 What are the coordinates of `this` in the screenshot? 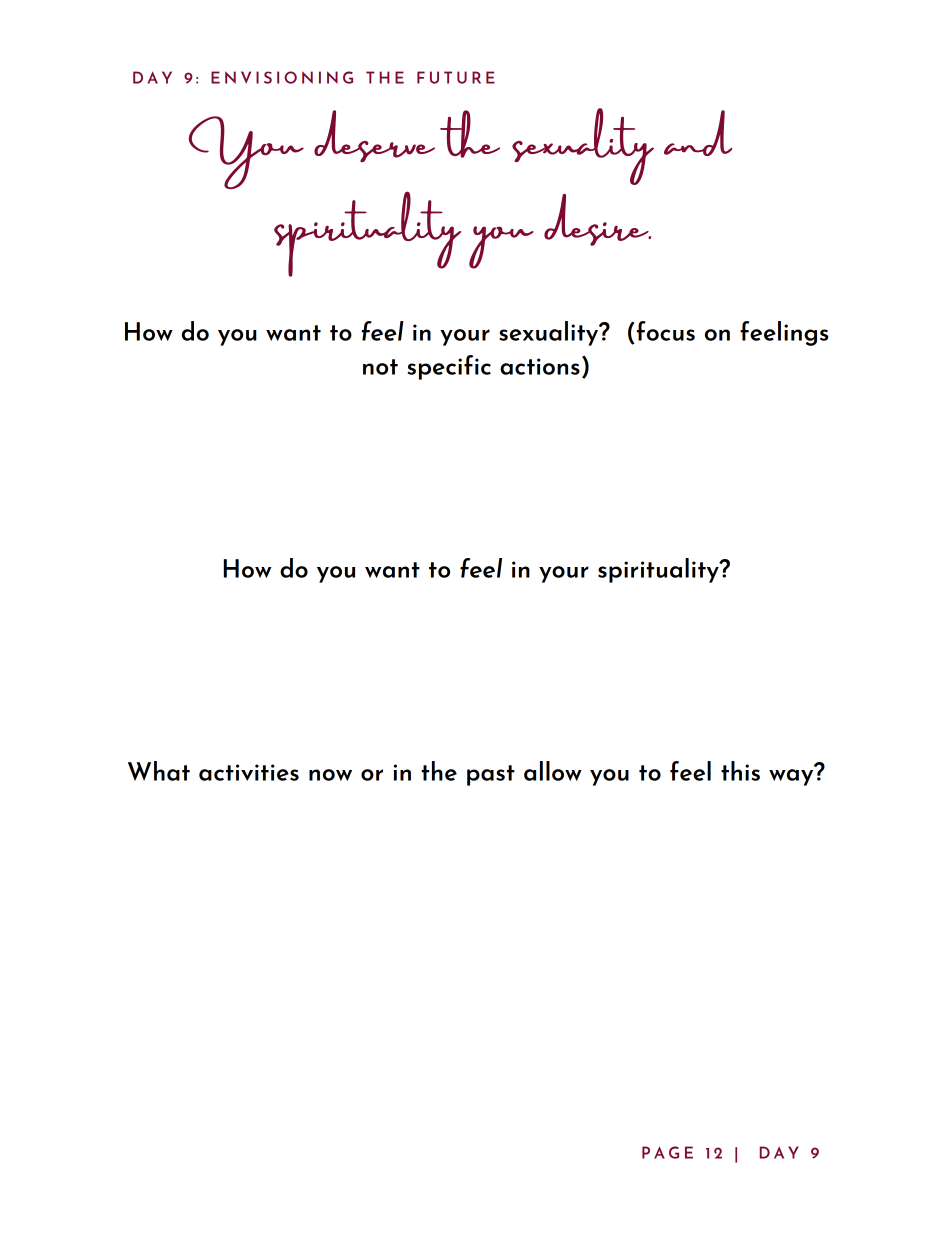 It's located at (740, 771).
